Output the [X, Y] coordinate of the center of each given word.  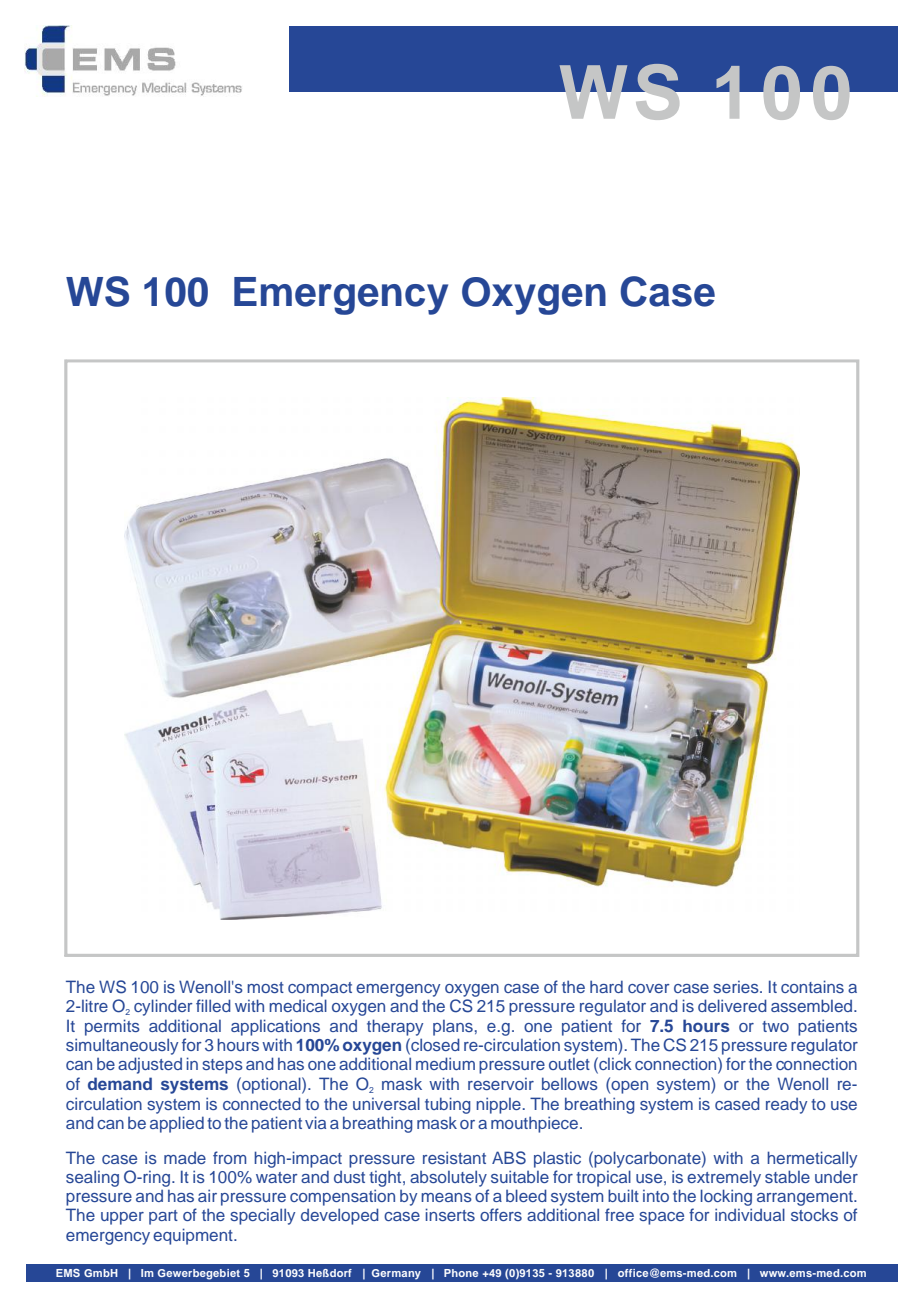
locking [726, 1199]
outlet [569, 1064]
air [207, 1195]
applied [177, 1124]
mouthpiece [536, 1124]
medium [445, 1063]
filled [213, 1005]
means [446, 1197]
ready [786, 1106]
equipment [194, 1236]
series [737, 987]
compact [320, 989]
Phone [461, 1273]
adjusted [150, 1065]
